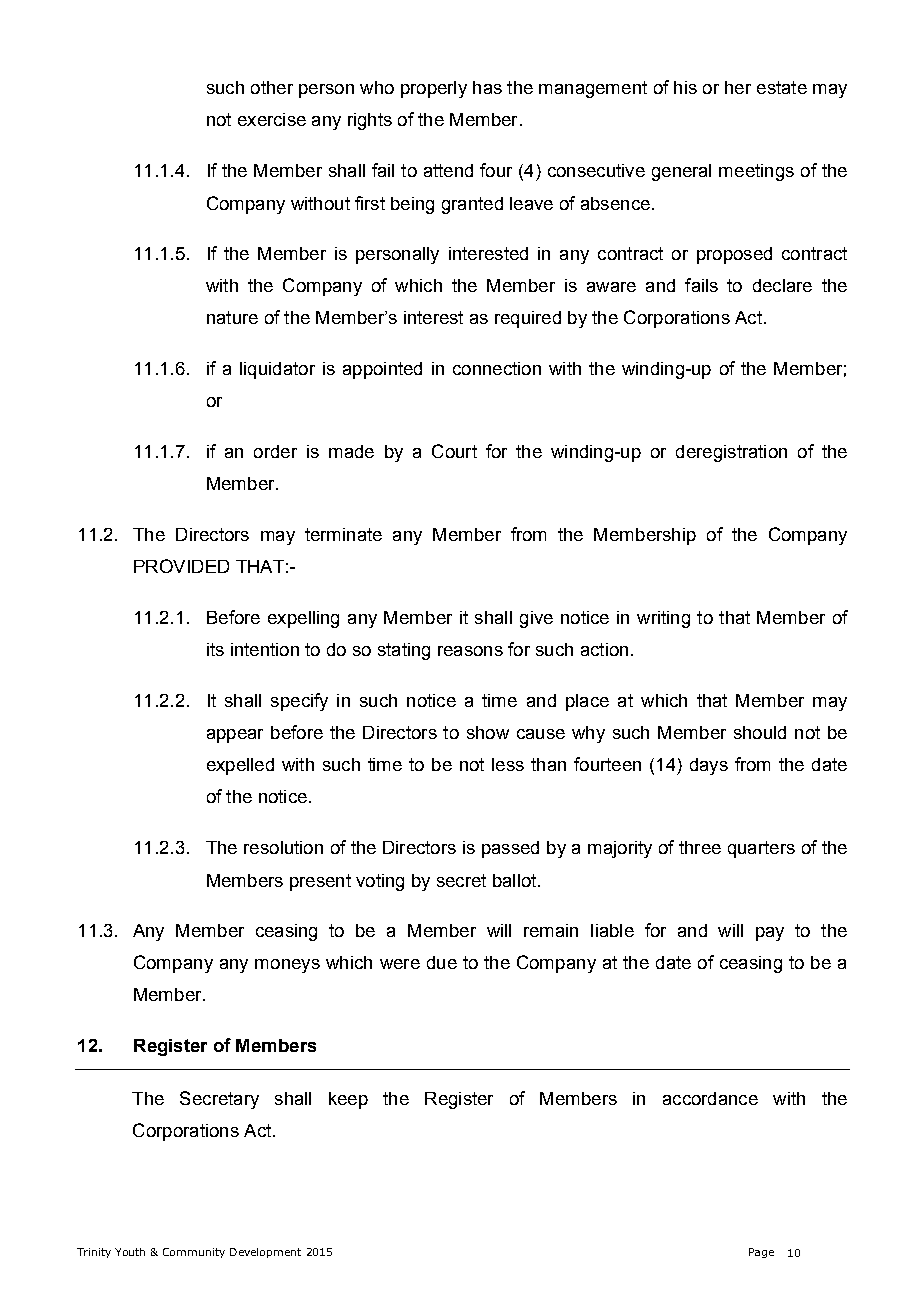 Image resolution: width=924 pixels, height=1308 pixels. Describe the element at coordinates (685, 87) in the image. I see `his` at that location.
